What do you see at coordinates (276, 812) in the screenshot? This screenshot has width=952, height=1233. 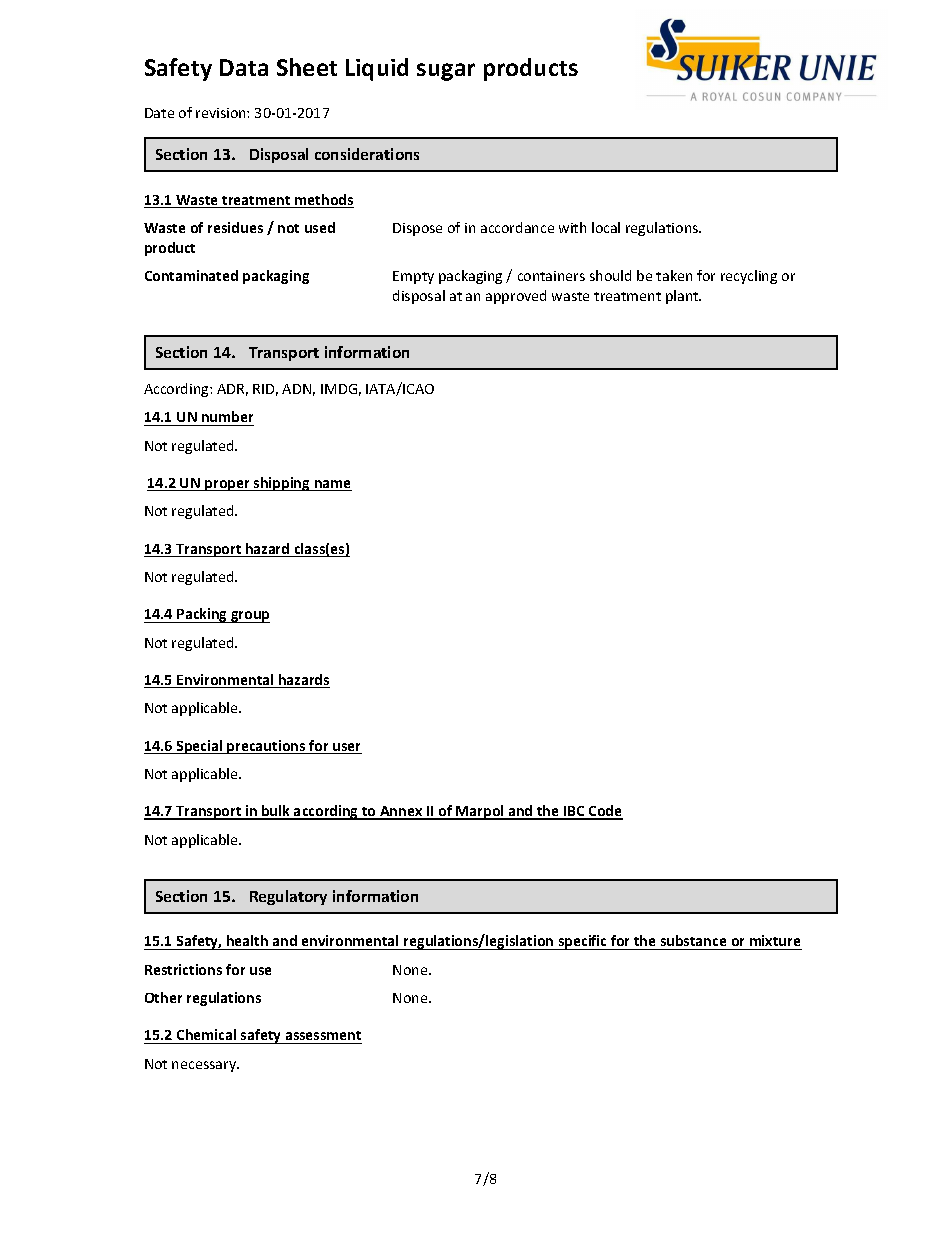 I see `bulk` at bounding box center [276, 812].
